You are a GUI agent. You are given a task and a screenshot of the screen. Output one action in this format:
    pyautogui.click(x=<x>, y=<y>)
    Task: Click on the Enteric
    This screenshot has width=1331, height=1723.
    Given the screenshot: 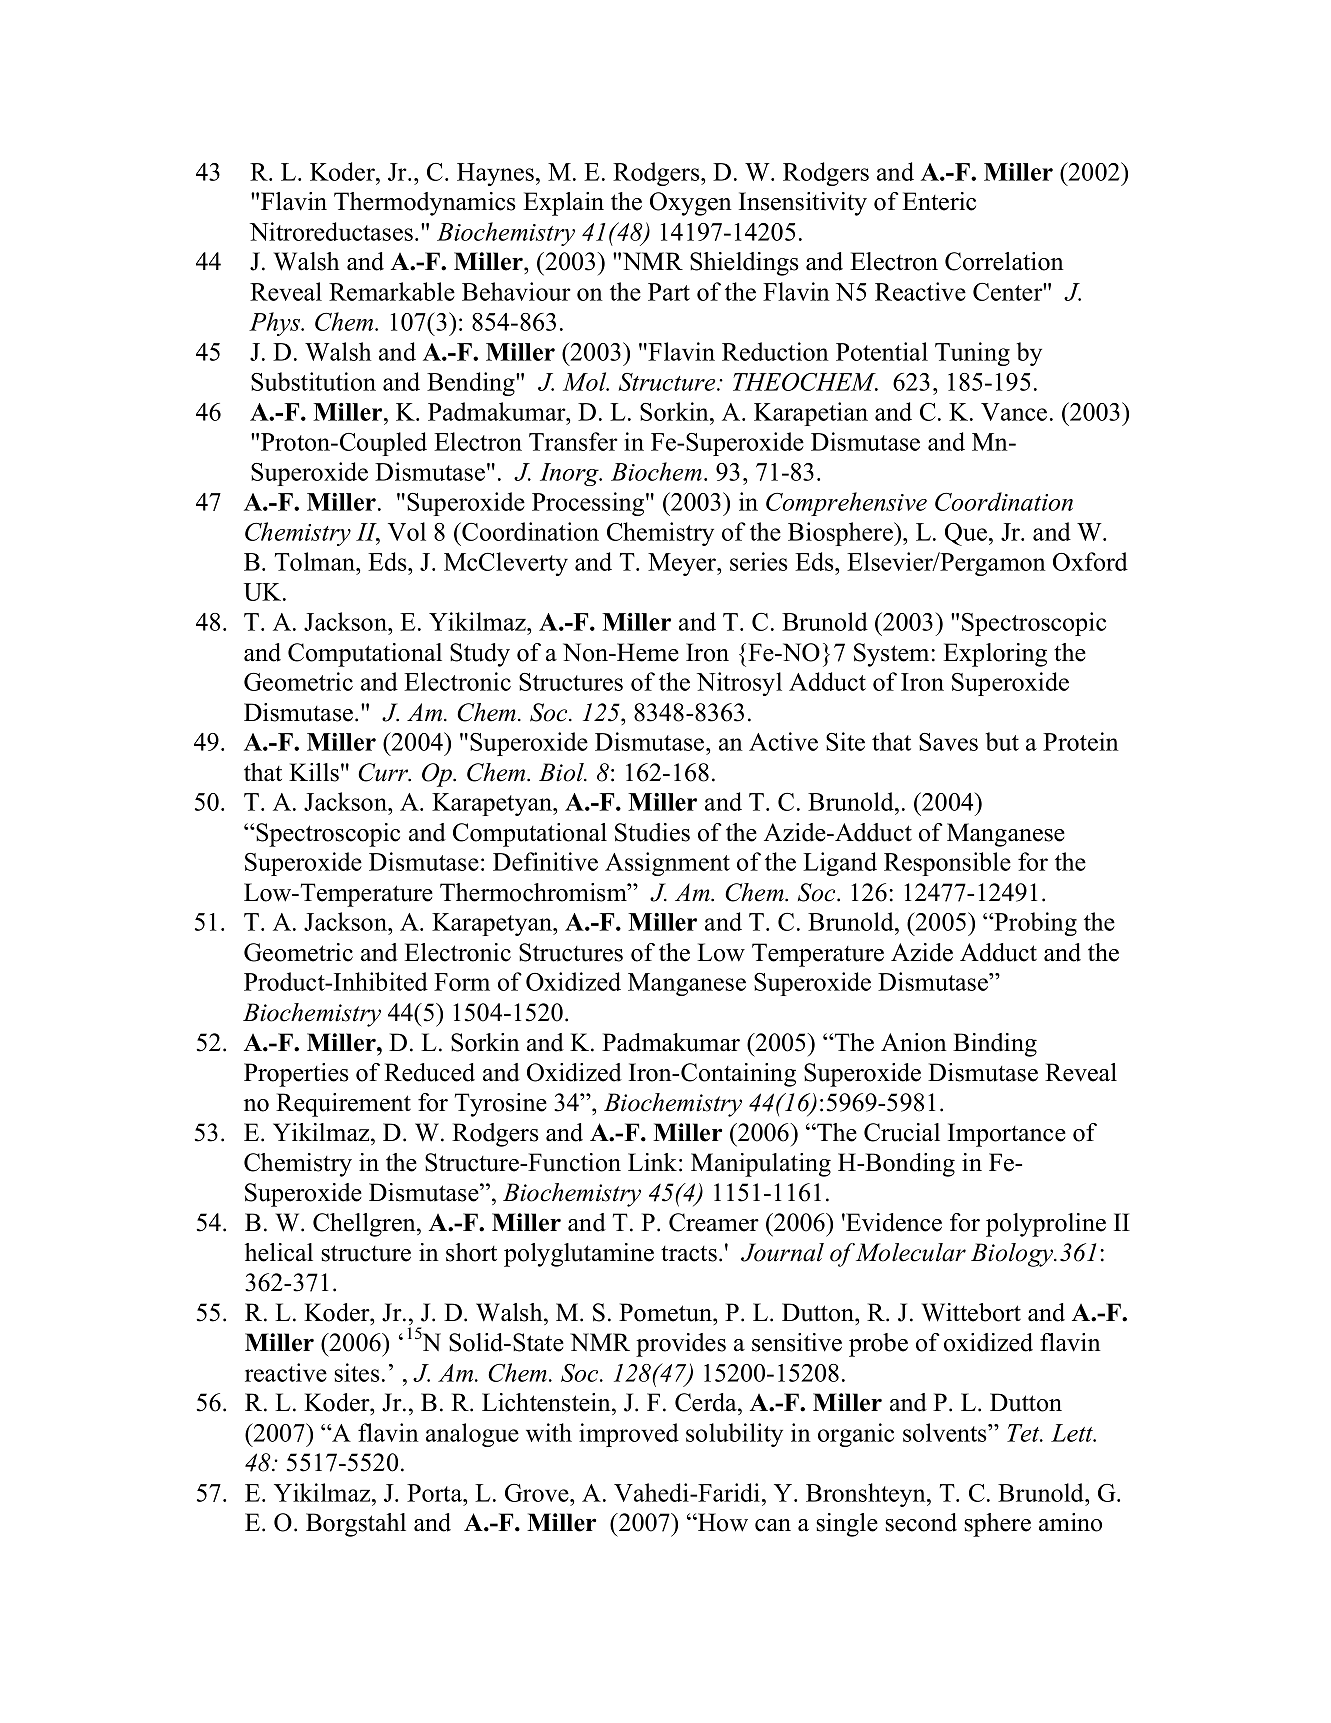 What is the action you would take?
    pyautogui.click(x=939, y=201)
